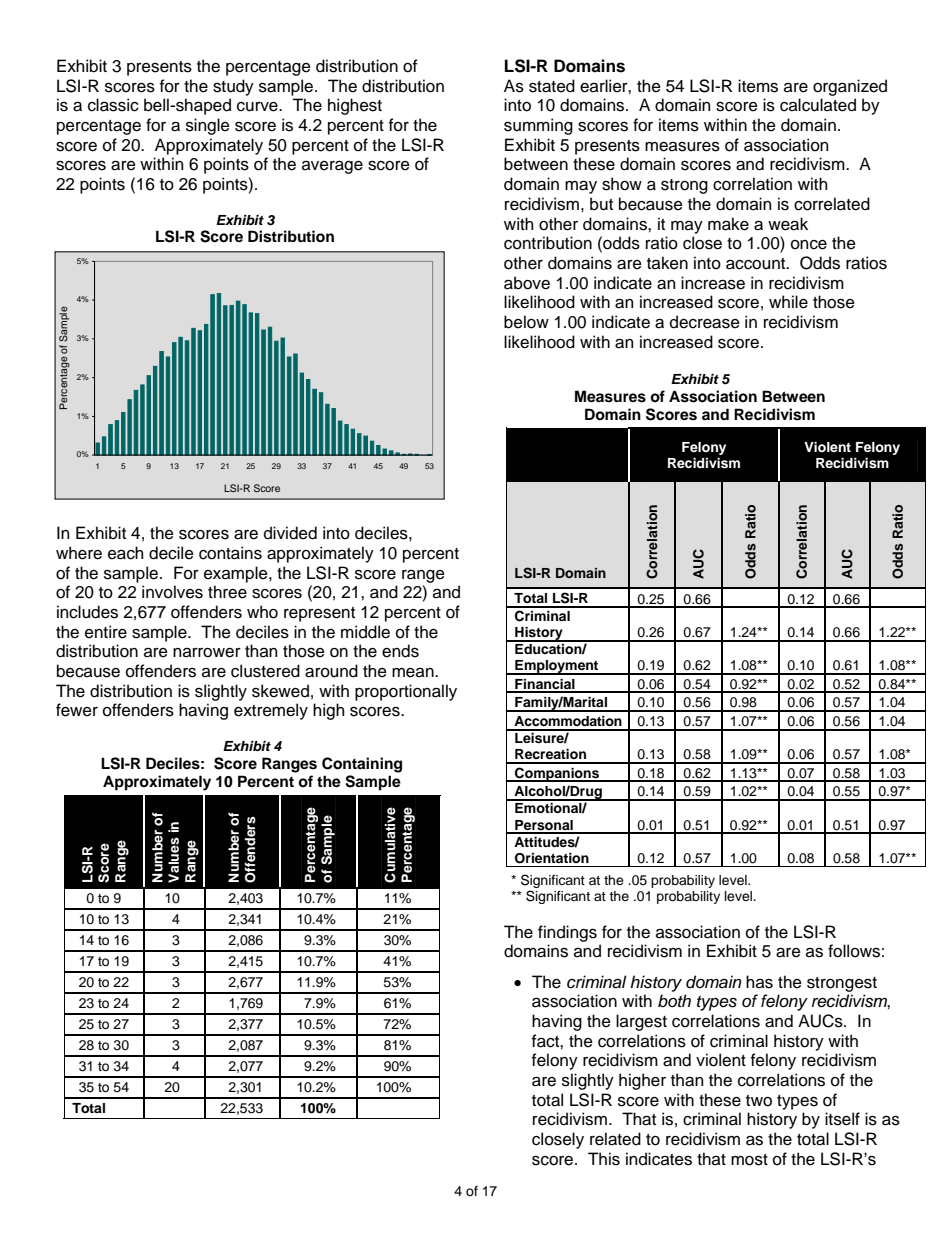  I want to click on single, so click(208, 126).
